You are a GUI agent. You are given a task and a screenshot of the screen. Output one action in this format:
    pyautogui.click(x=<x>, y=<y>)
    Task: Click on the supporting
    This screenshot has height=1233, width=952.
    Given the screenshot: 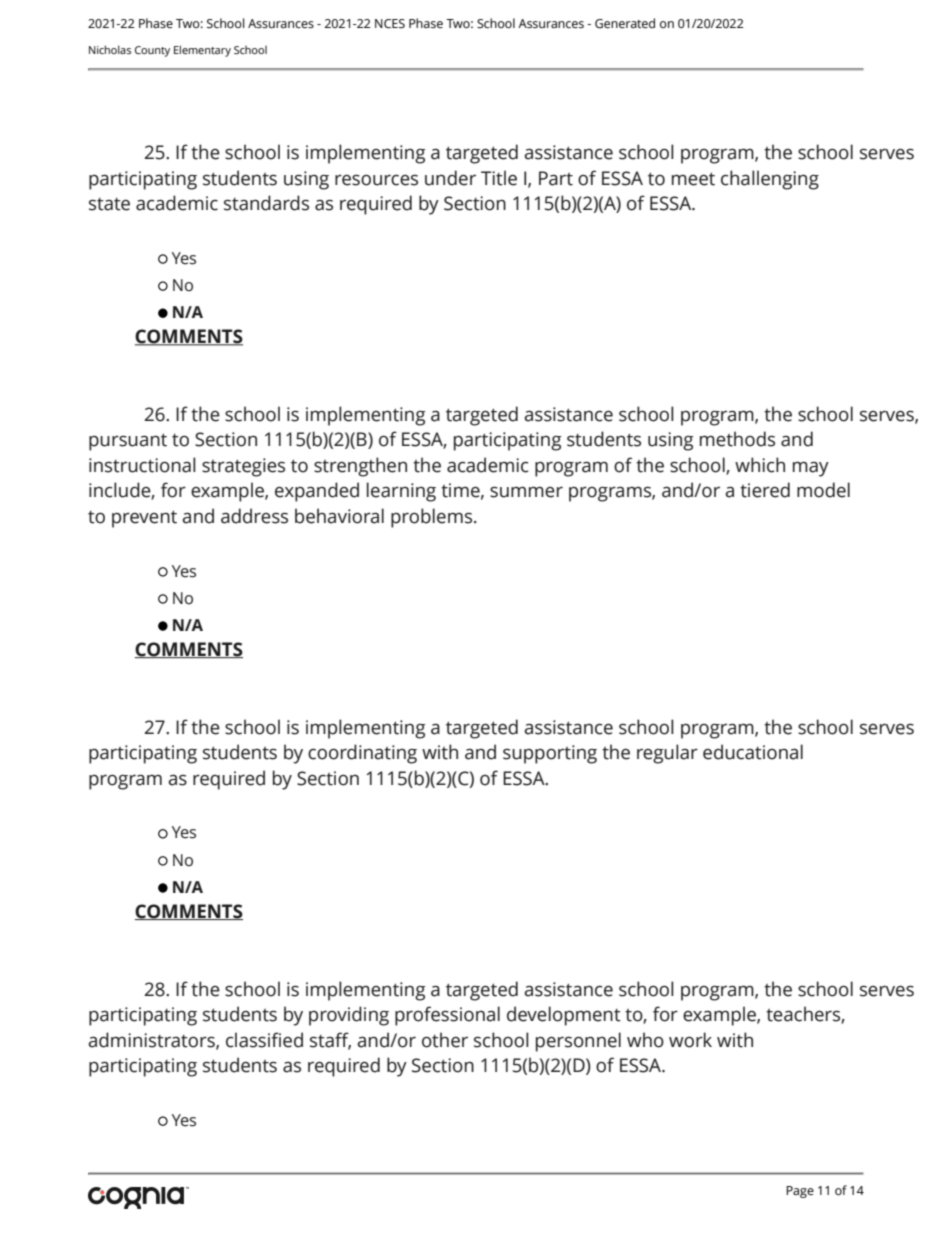 What is the action you would take?
    pyautogui.click(x=550, y=754)
